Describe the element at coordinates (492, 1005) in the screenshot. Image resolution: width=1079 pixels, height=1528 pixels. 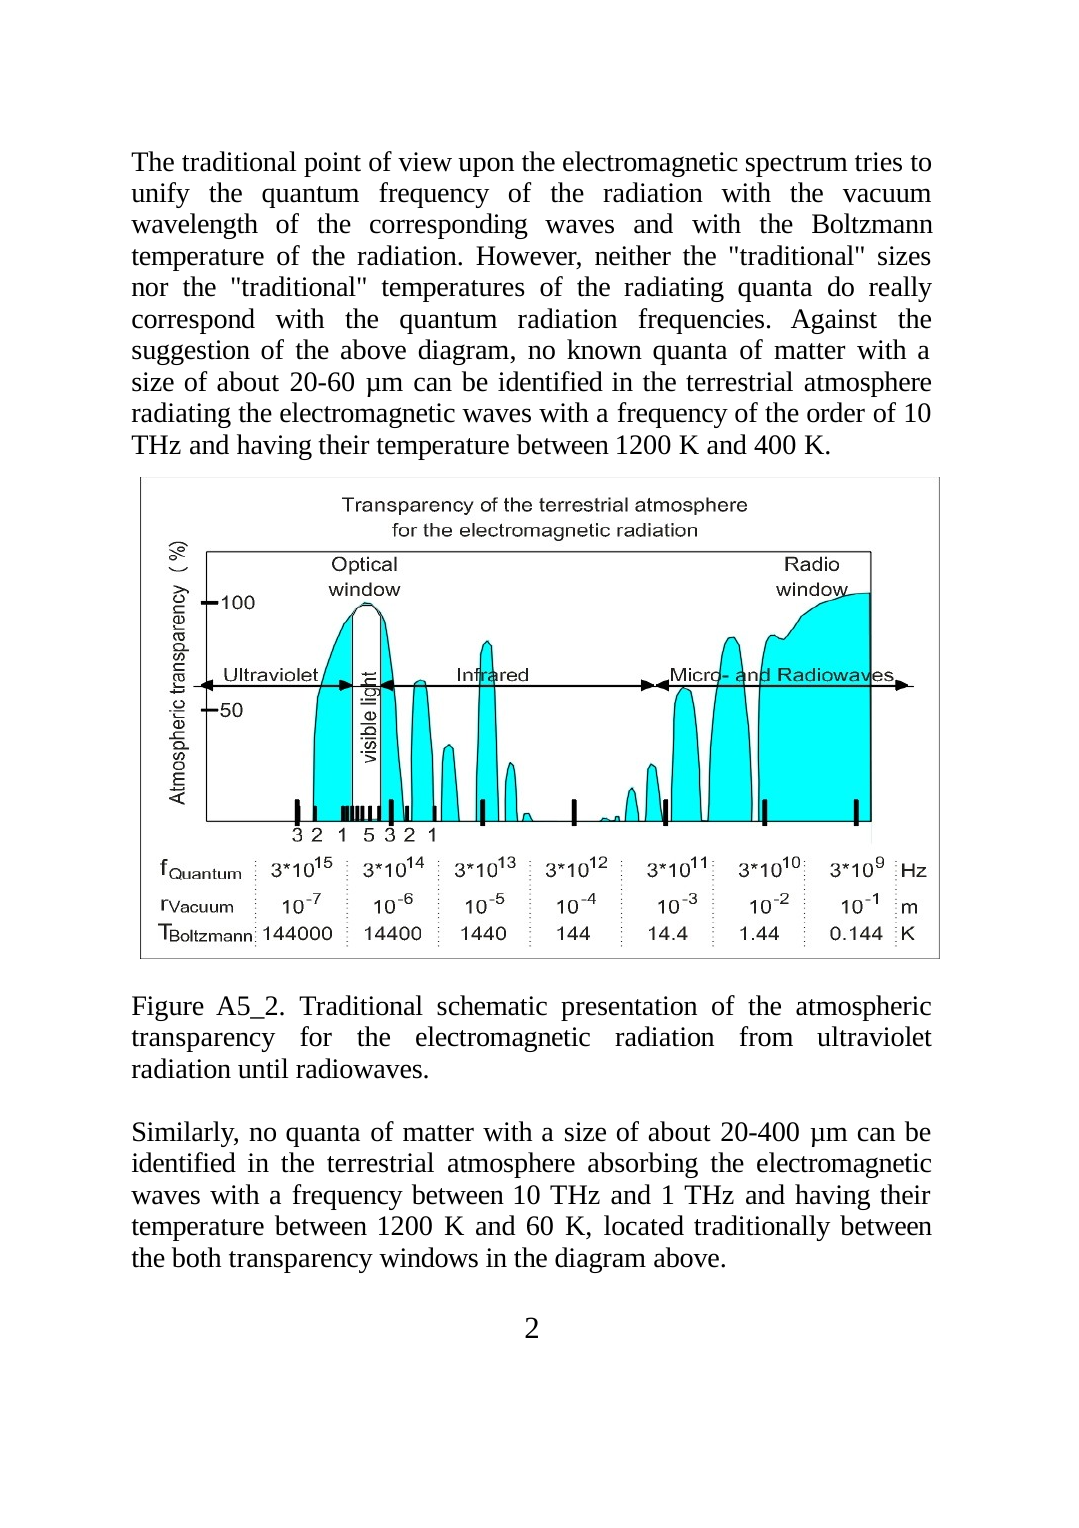
I see `schematic` at that location.
